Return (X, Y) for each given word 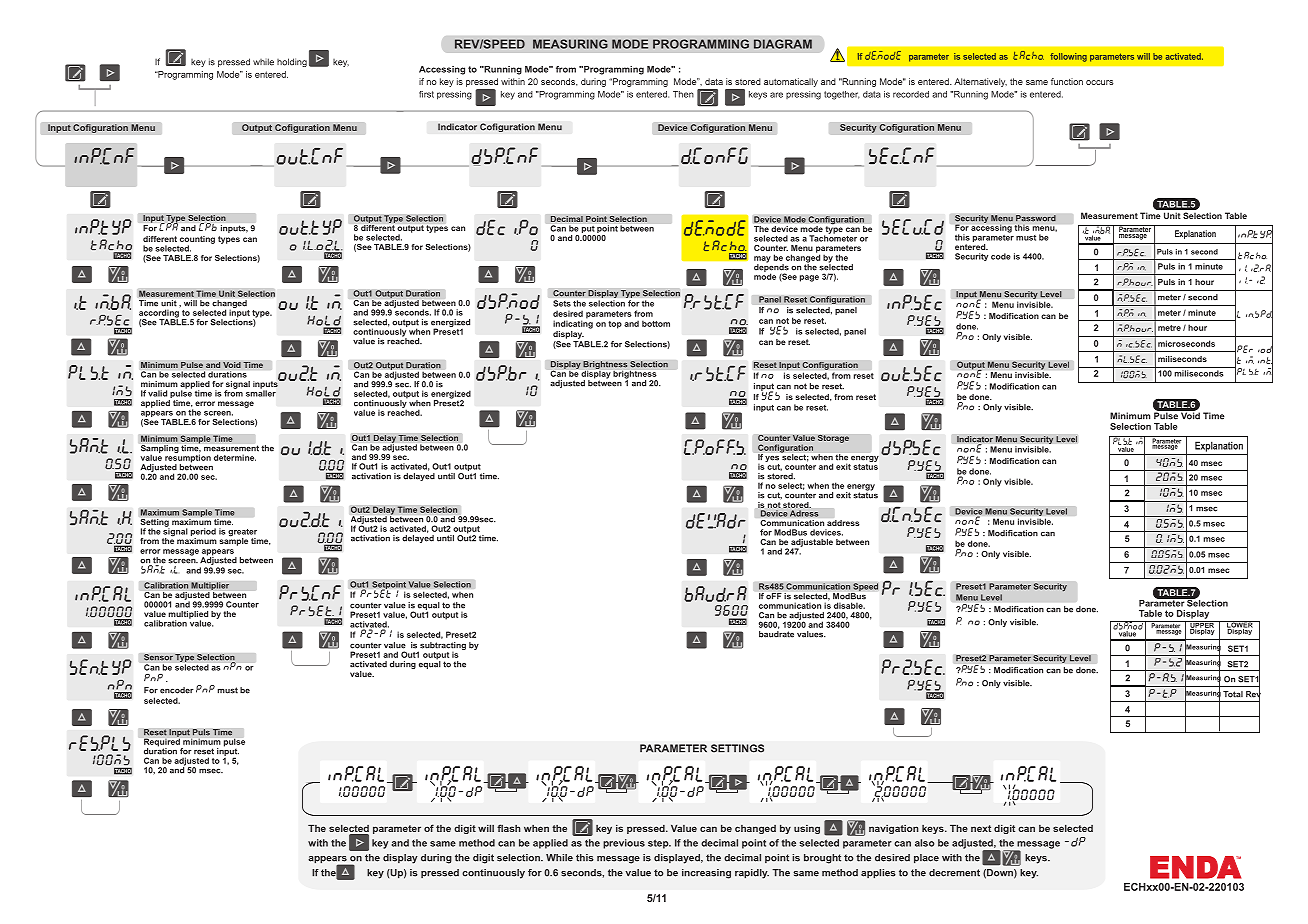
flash (509, 828)
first (426, 94)
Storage (833, 438)
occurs (1100, 82)
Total (1233, 694)
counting (197, 241)
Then (683, 94)
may (762, 260)
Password (1036, 218)
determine (235, 457)
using (807, 829)
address (843, 523)
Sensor (158, 657)
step (659, 844)
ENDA (1195, 867)
